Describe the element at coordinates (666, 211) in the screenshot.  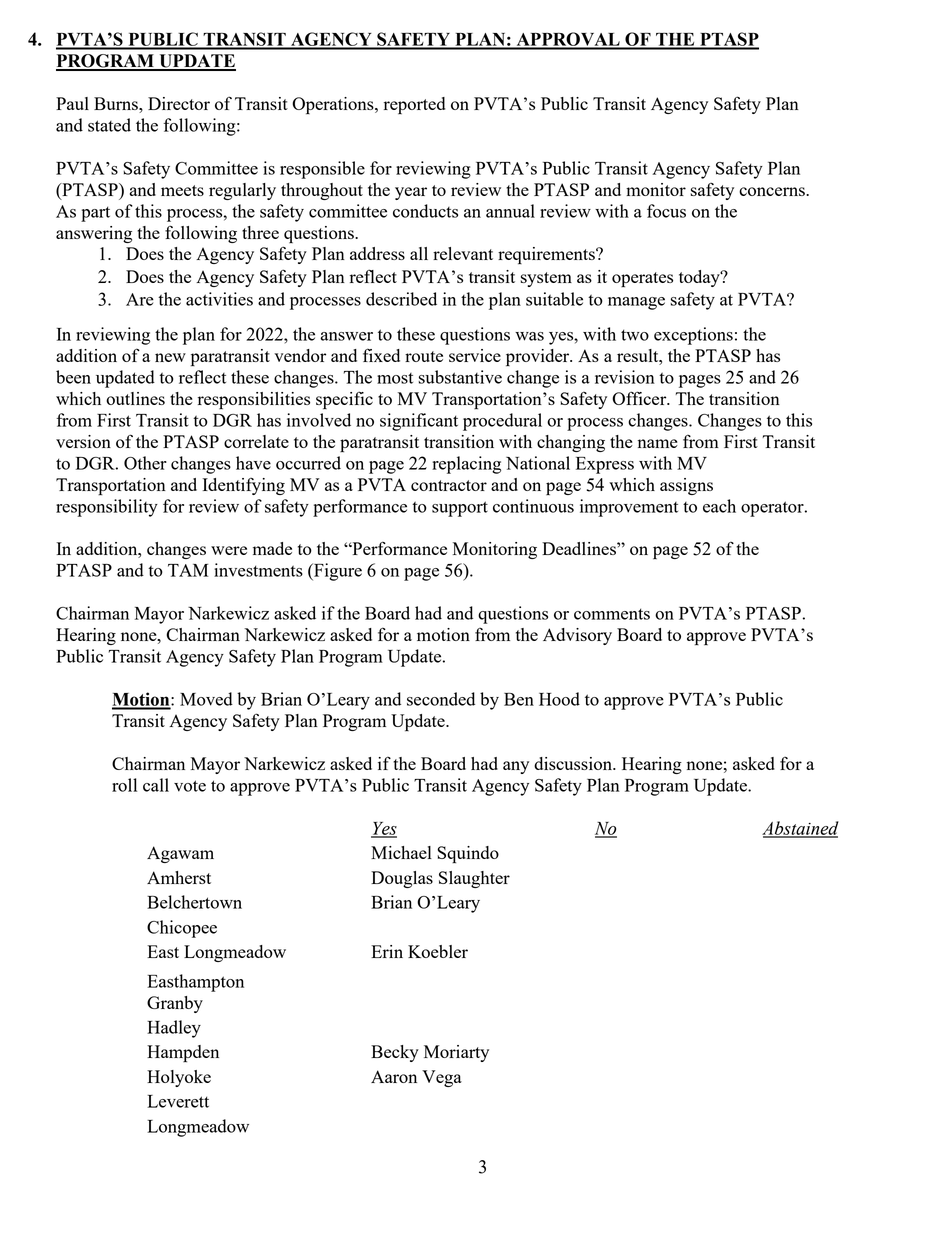
I see `focus` at that location.
